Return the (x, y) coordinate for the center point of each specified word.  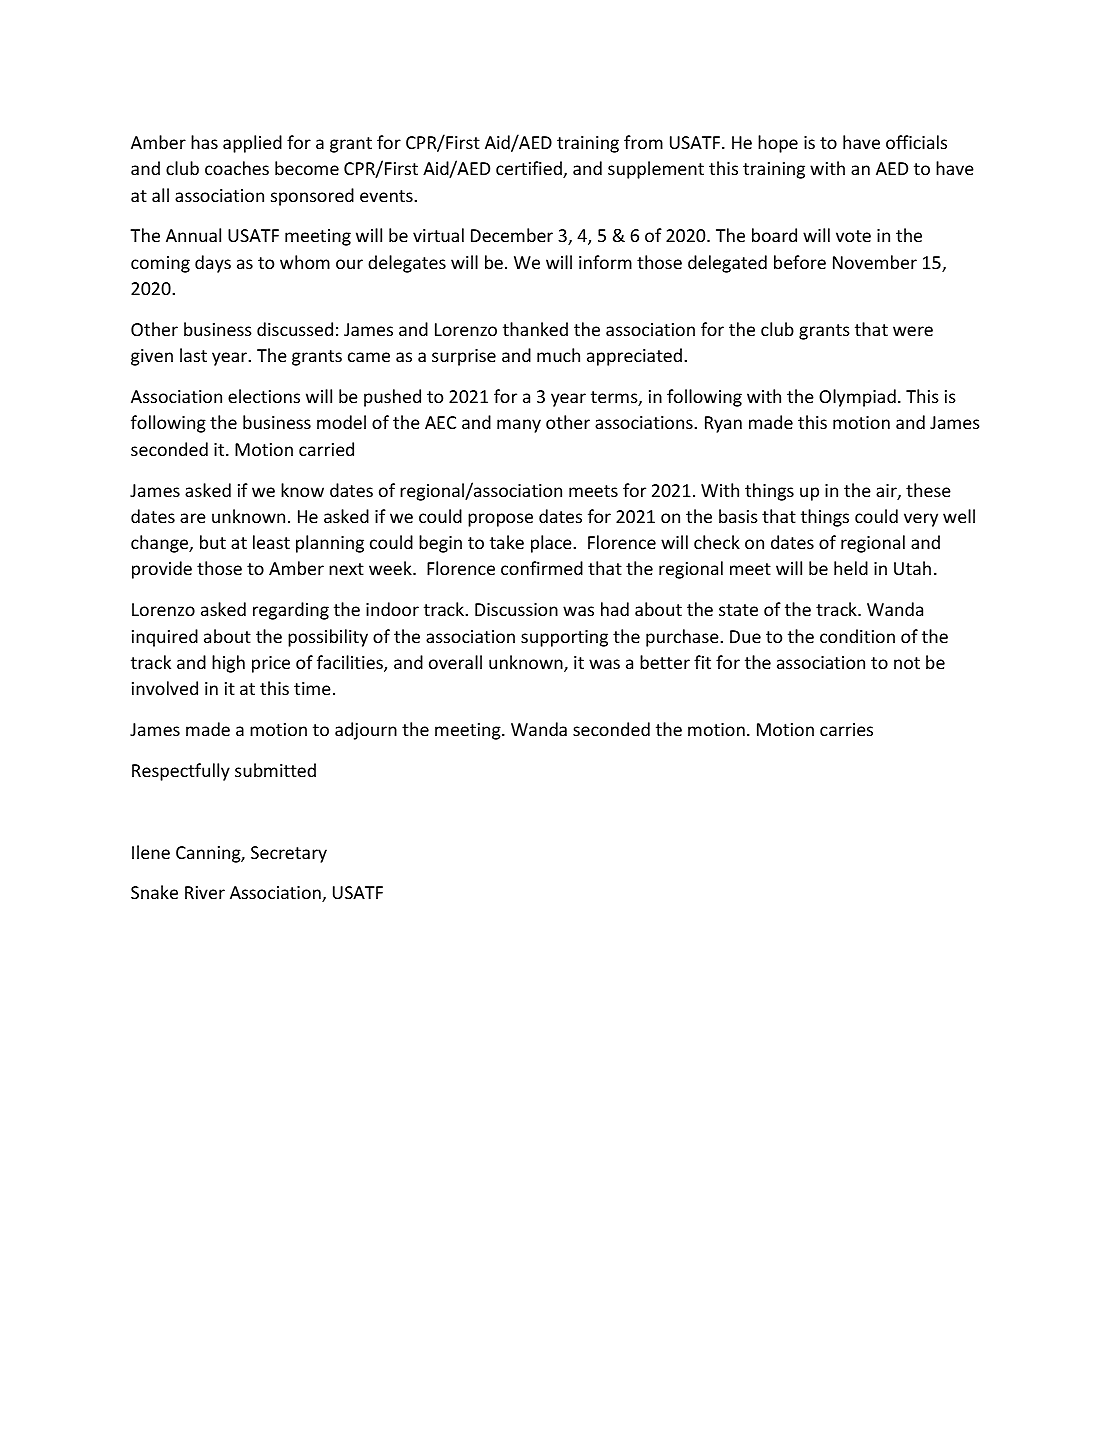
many (519, 426)
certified (530, 169)
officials (916, 142)
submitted (275, 770)
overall (455, 662)
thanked (535, 329)
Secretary (289, 854)
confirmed (542, 568)
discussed (295, 329)
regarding (291, 611)
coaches (237, 168)
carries (846, 729)
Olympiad (857, 398)
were (913, 331)
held (851, 568)
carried (326, 449)
